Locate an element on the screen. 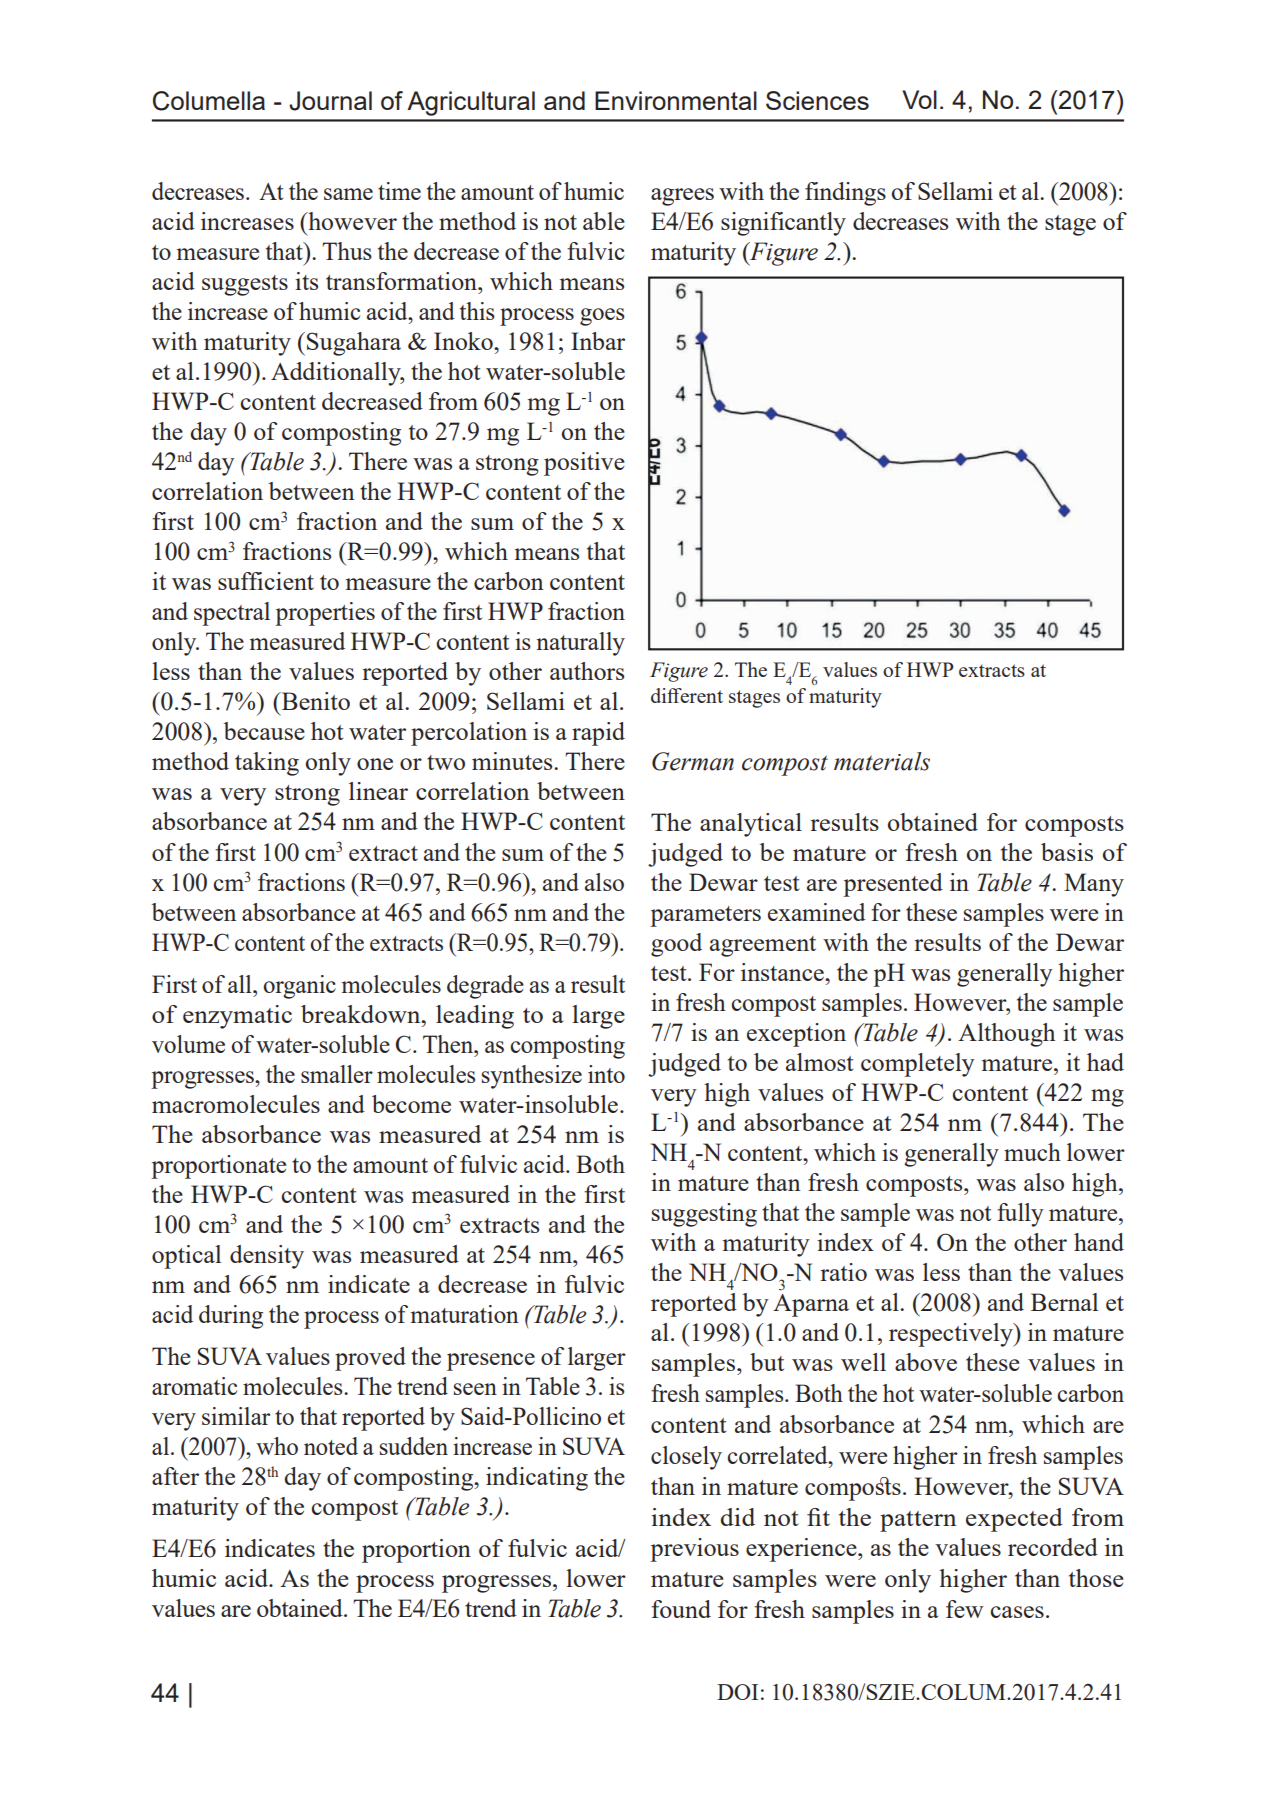 The height and width of the screenshot is (1805, 1276). organic is located at coordinates (299, 987).
